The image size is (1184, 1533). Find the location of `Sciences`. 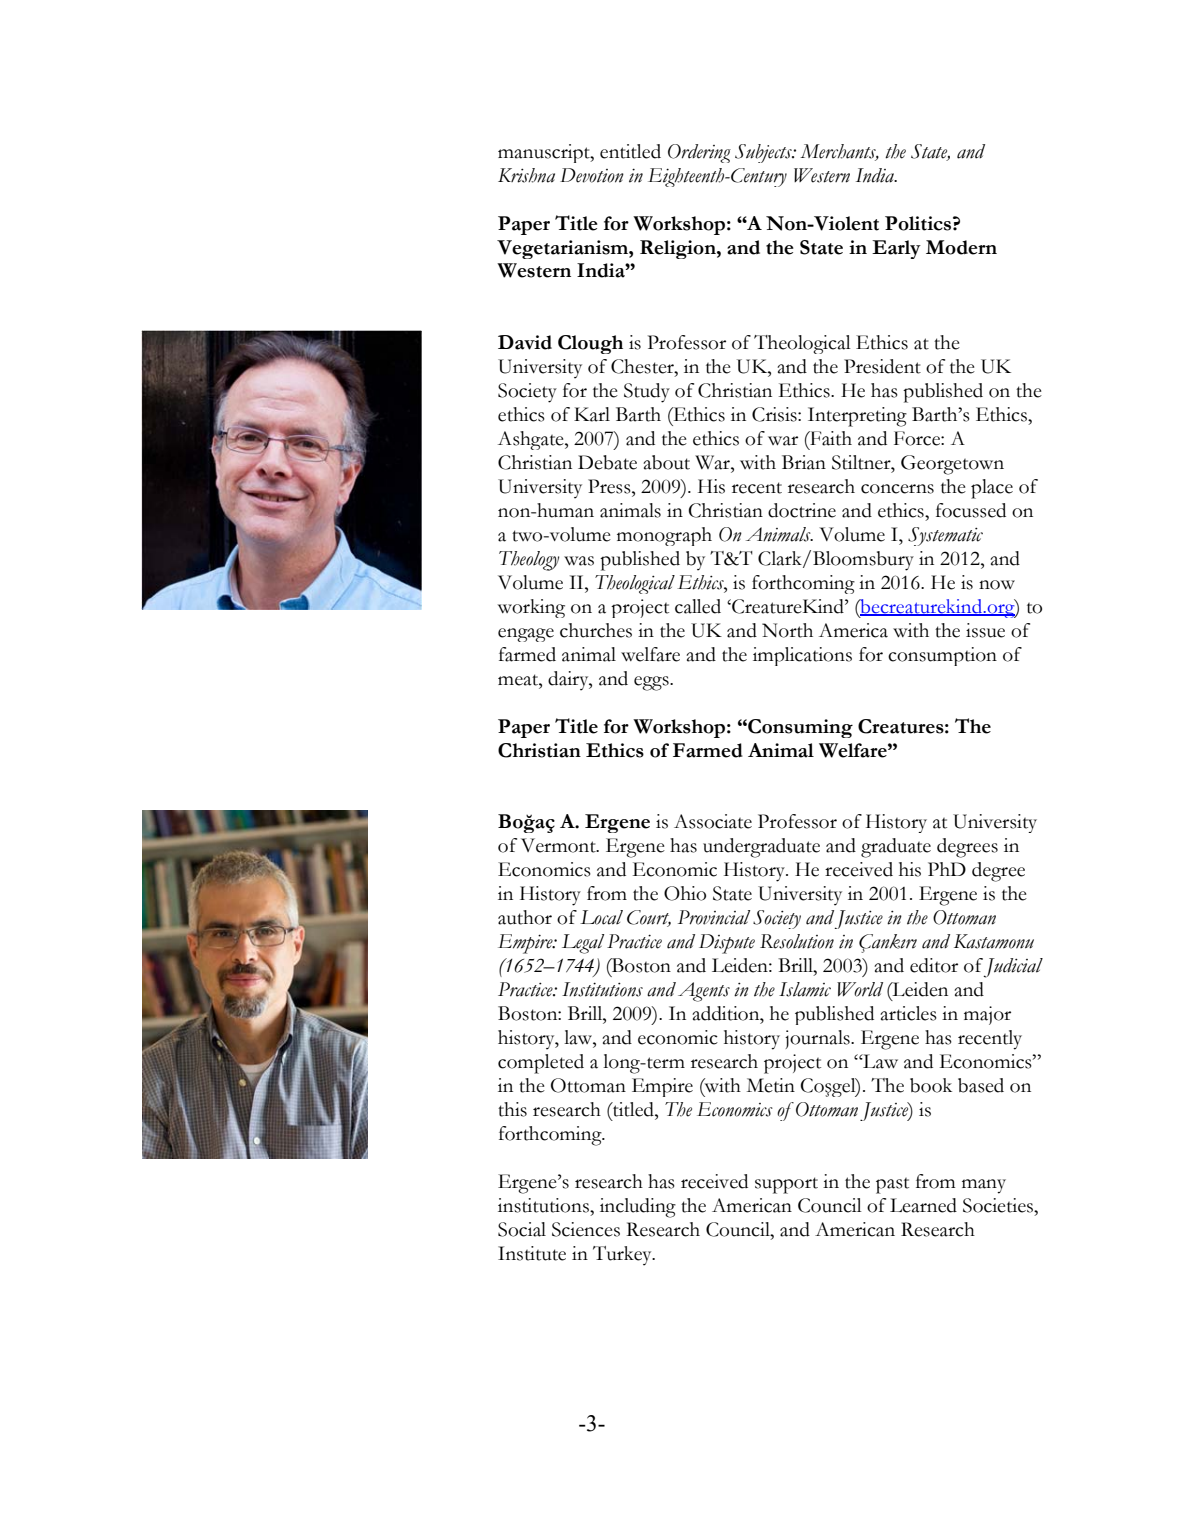

Sciences is located at coordinates (586, 1229).
